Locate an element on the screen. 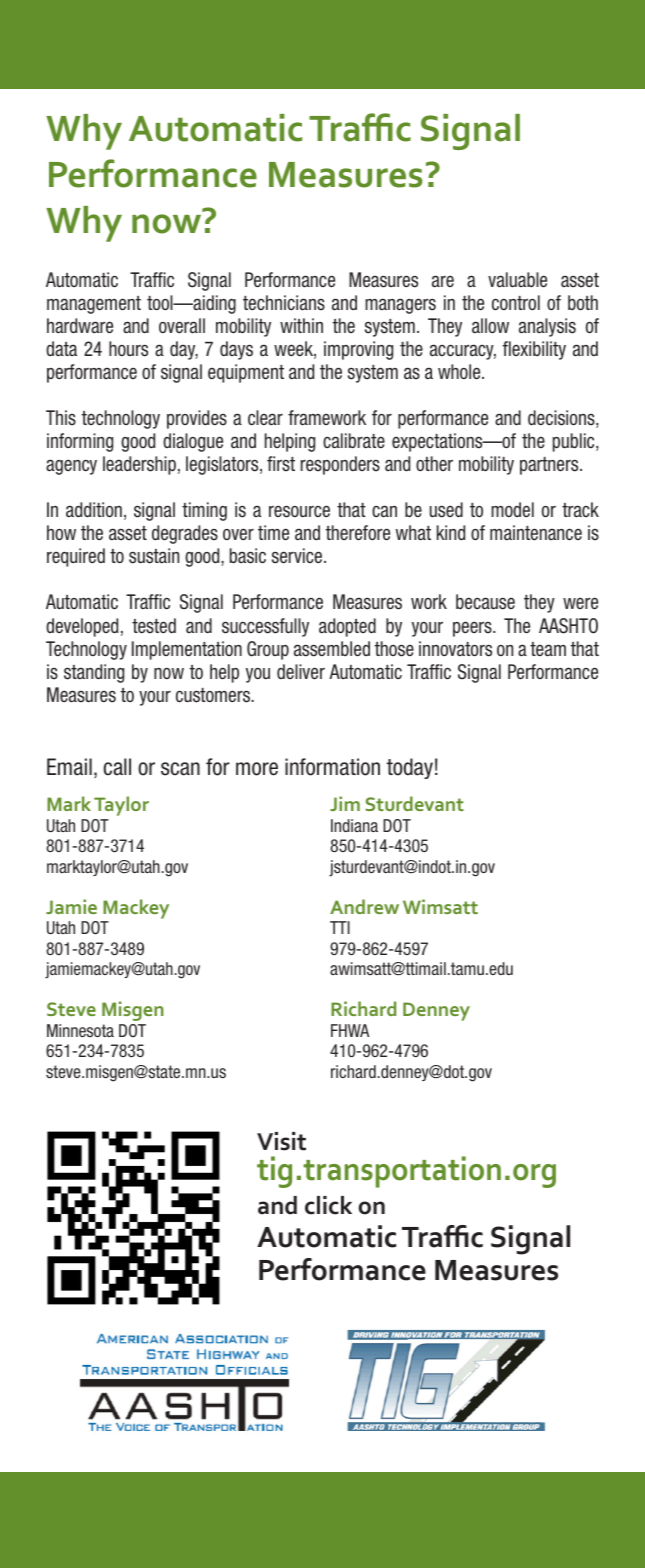  click is located at coordinates (328, 1205).
